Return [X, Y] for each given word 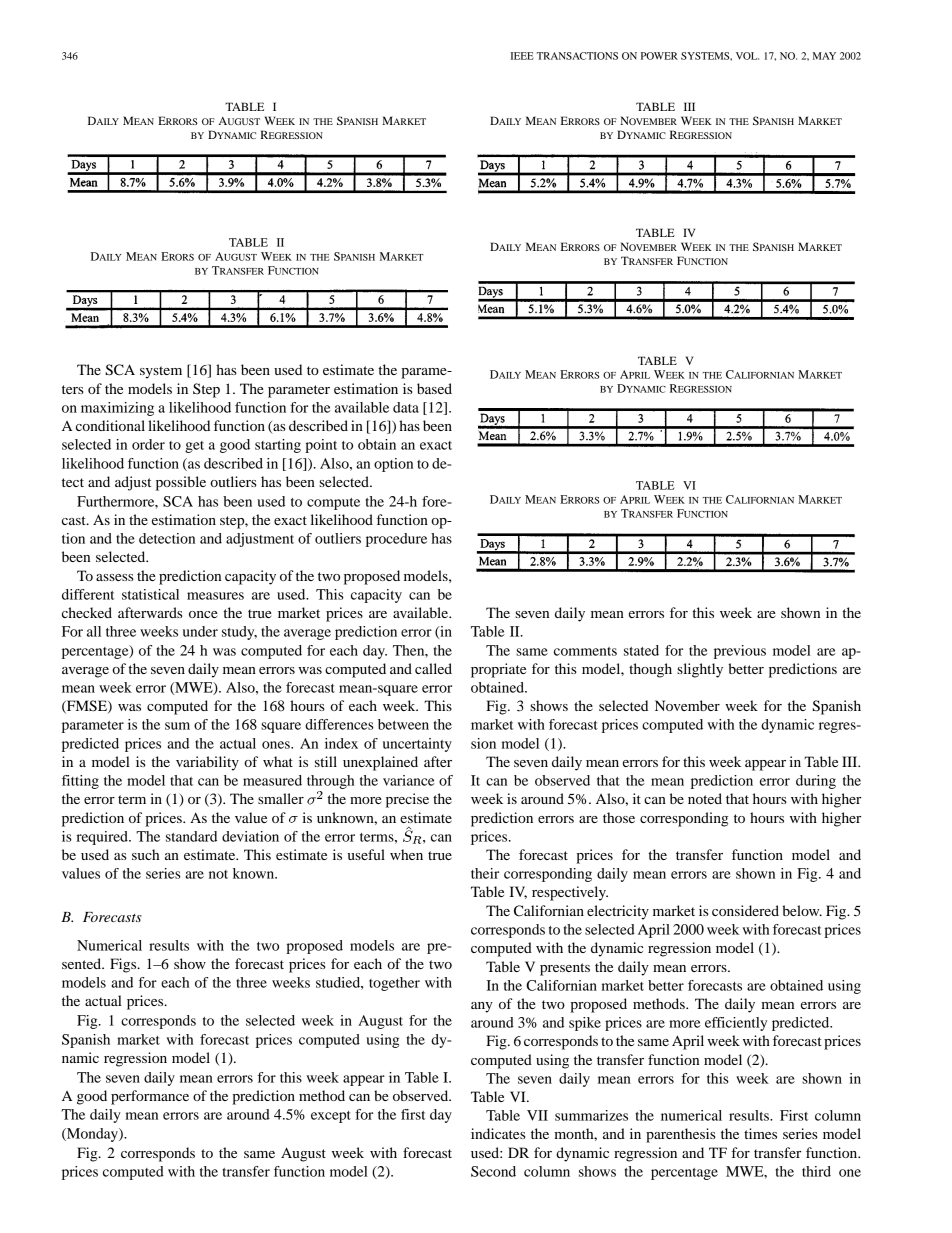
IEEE [522, 56]
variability [207, 763]
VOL [747, 56]
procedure [396, 540]
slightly [700, 670]
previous [740, 652]
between [403, 724]
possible [181, 483]
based [434, 388]
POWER [659, 56]
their [485, 873]
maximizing [117, 409]
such [145, 854]
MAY [824, 56]
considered [745, 910]
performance [150, 1097]
